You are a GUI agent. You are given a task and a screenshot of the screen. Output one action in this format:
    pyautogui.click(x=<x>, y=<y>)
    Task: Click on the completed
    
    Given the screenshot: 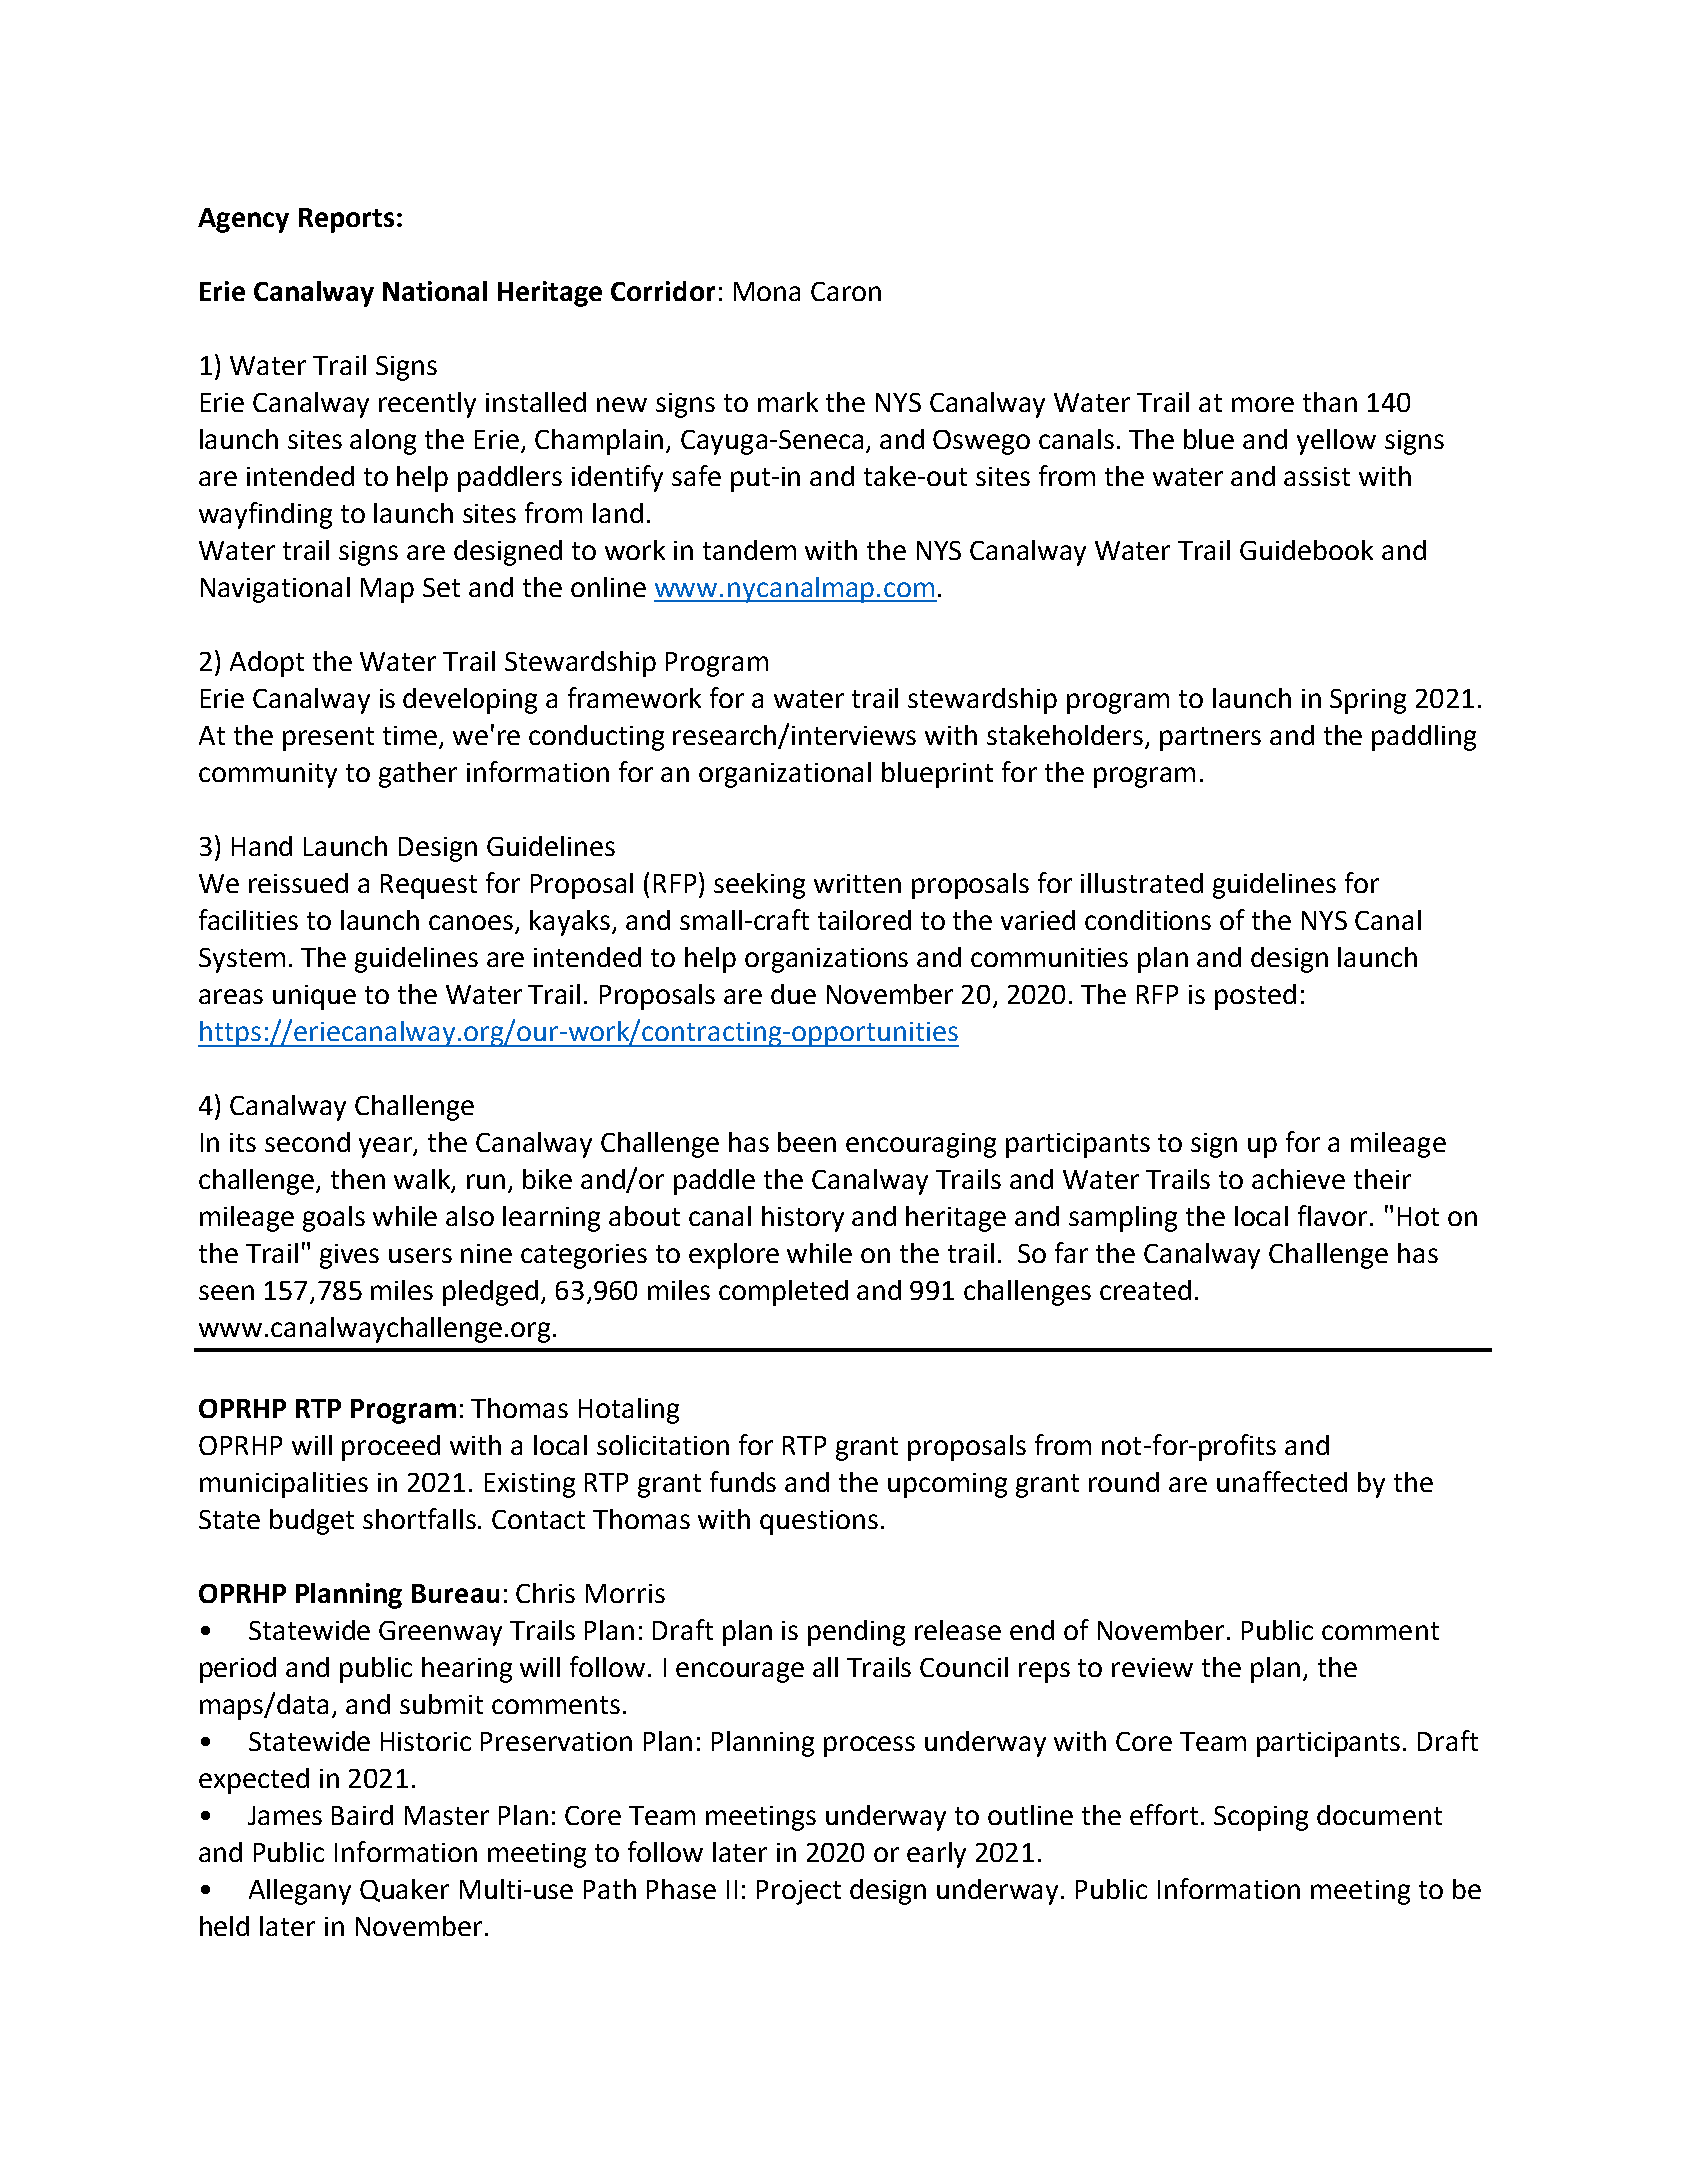 What is the action you would take?
    pyautogui.click(x=783, y=1293)
